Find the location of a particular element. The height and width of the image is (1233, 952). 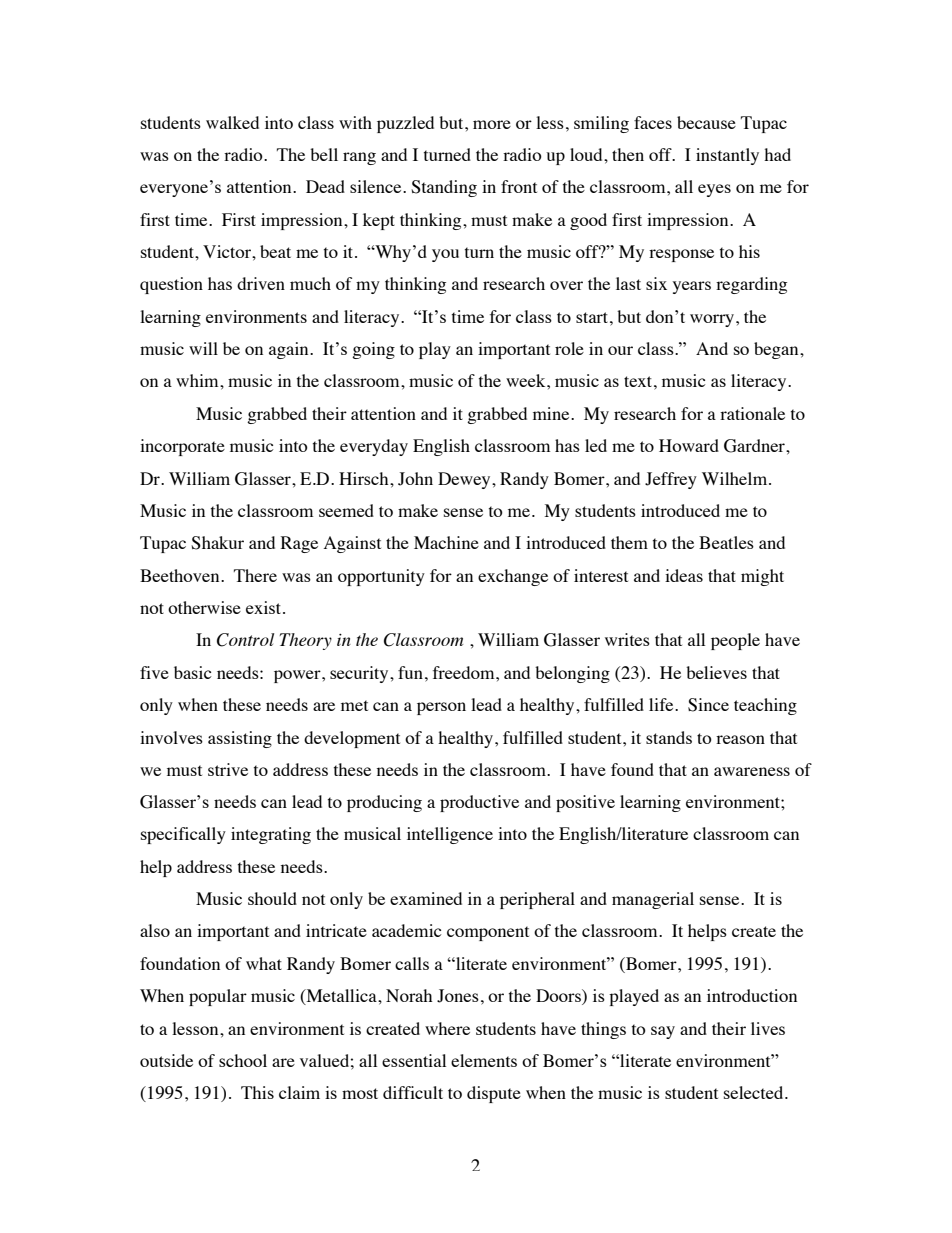

more is located at coordinates (492, 124).
